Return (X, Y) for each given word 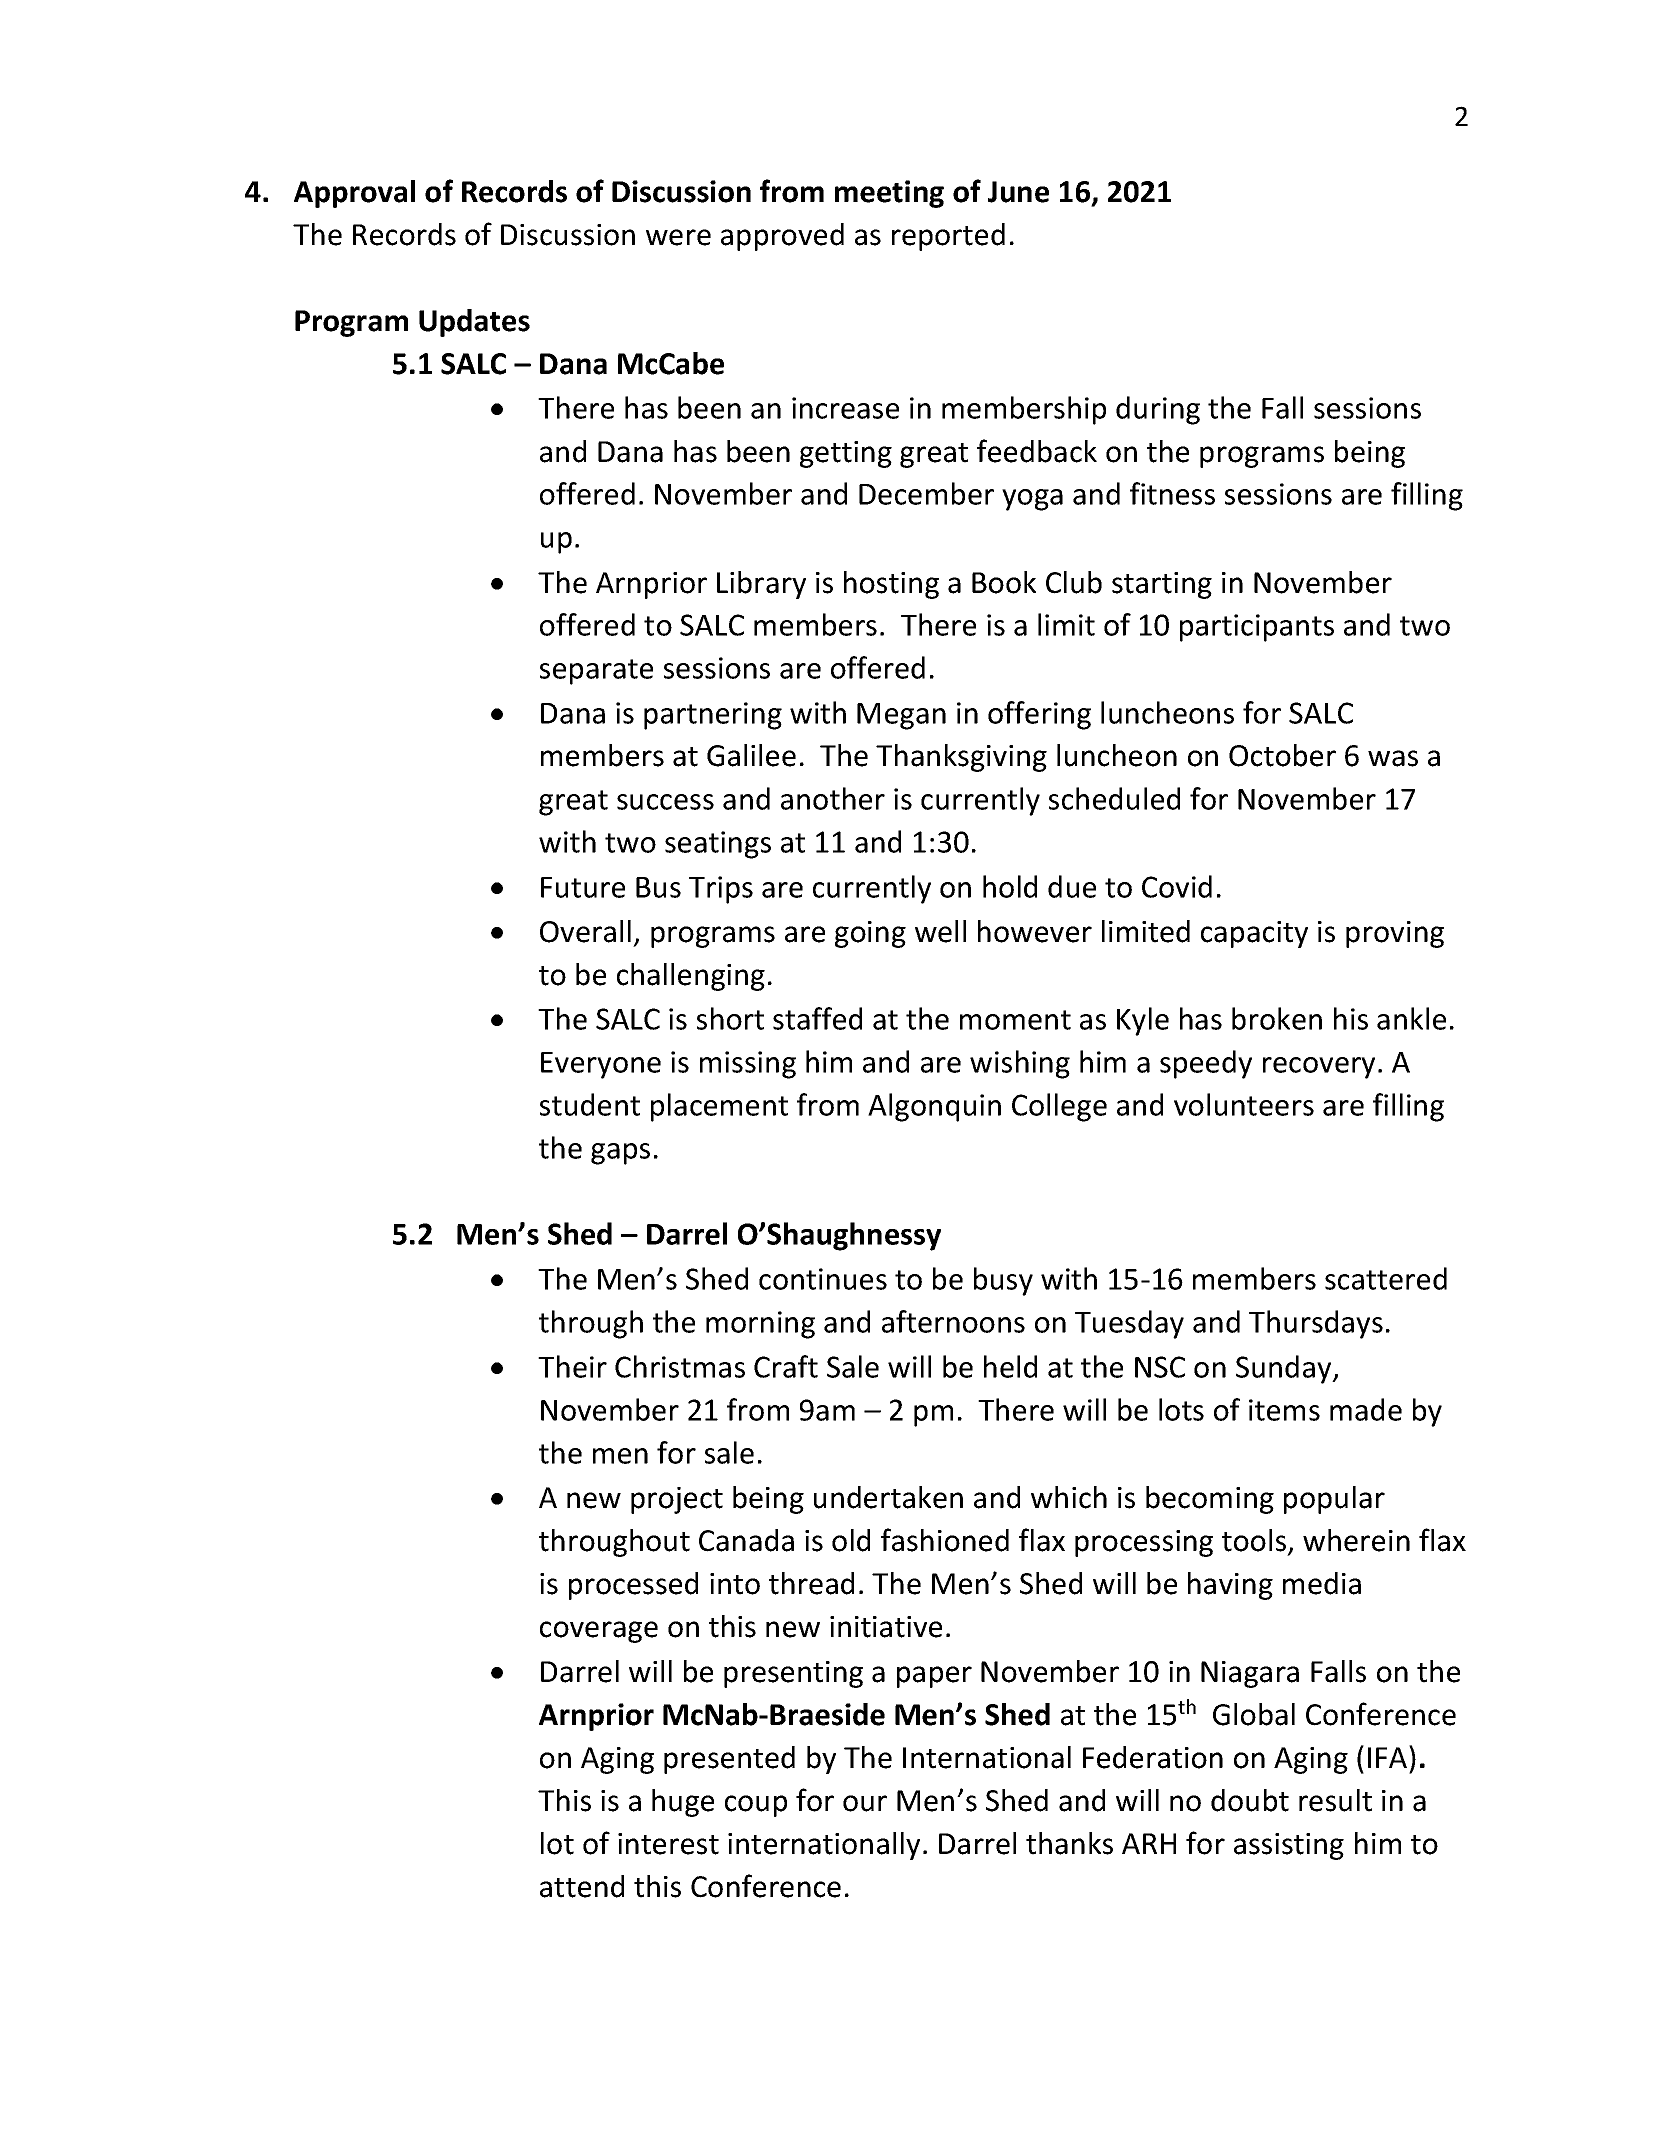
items (1284, 1410)
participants (1257, 628)
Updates (474, 323)
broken (1277, 1018)
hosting (891, 585)
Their (572, 1366)
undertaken (888, 1497)
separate (596, 672)
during (1158, 410)
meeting (889, 194)
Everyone (601, 1065)
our (865, 1803)
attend (582, 1886)
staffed (817, 1018)
